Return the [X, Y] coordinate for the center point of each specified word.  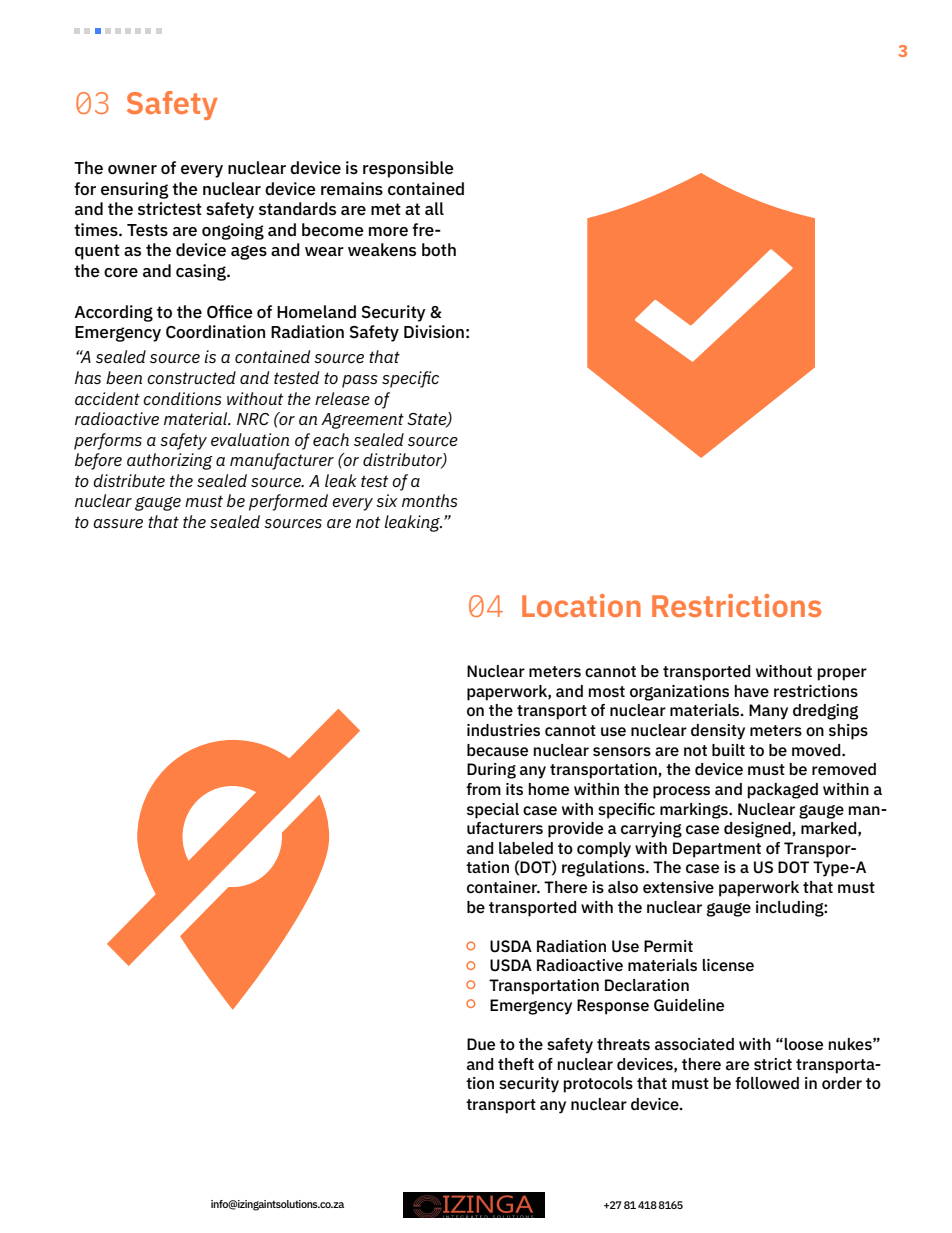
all [434, 208]
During [491, 771]
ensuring [135, 190]
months [430, 500]
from [483, 789]
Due [481, 1044]
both [439, 249]
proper [842, 674]
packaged [783, 791]
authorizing [170, 461]
